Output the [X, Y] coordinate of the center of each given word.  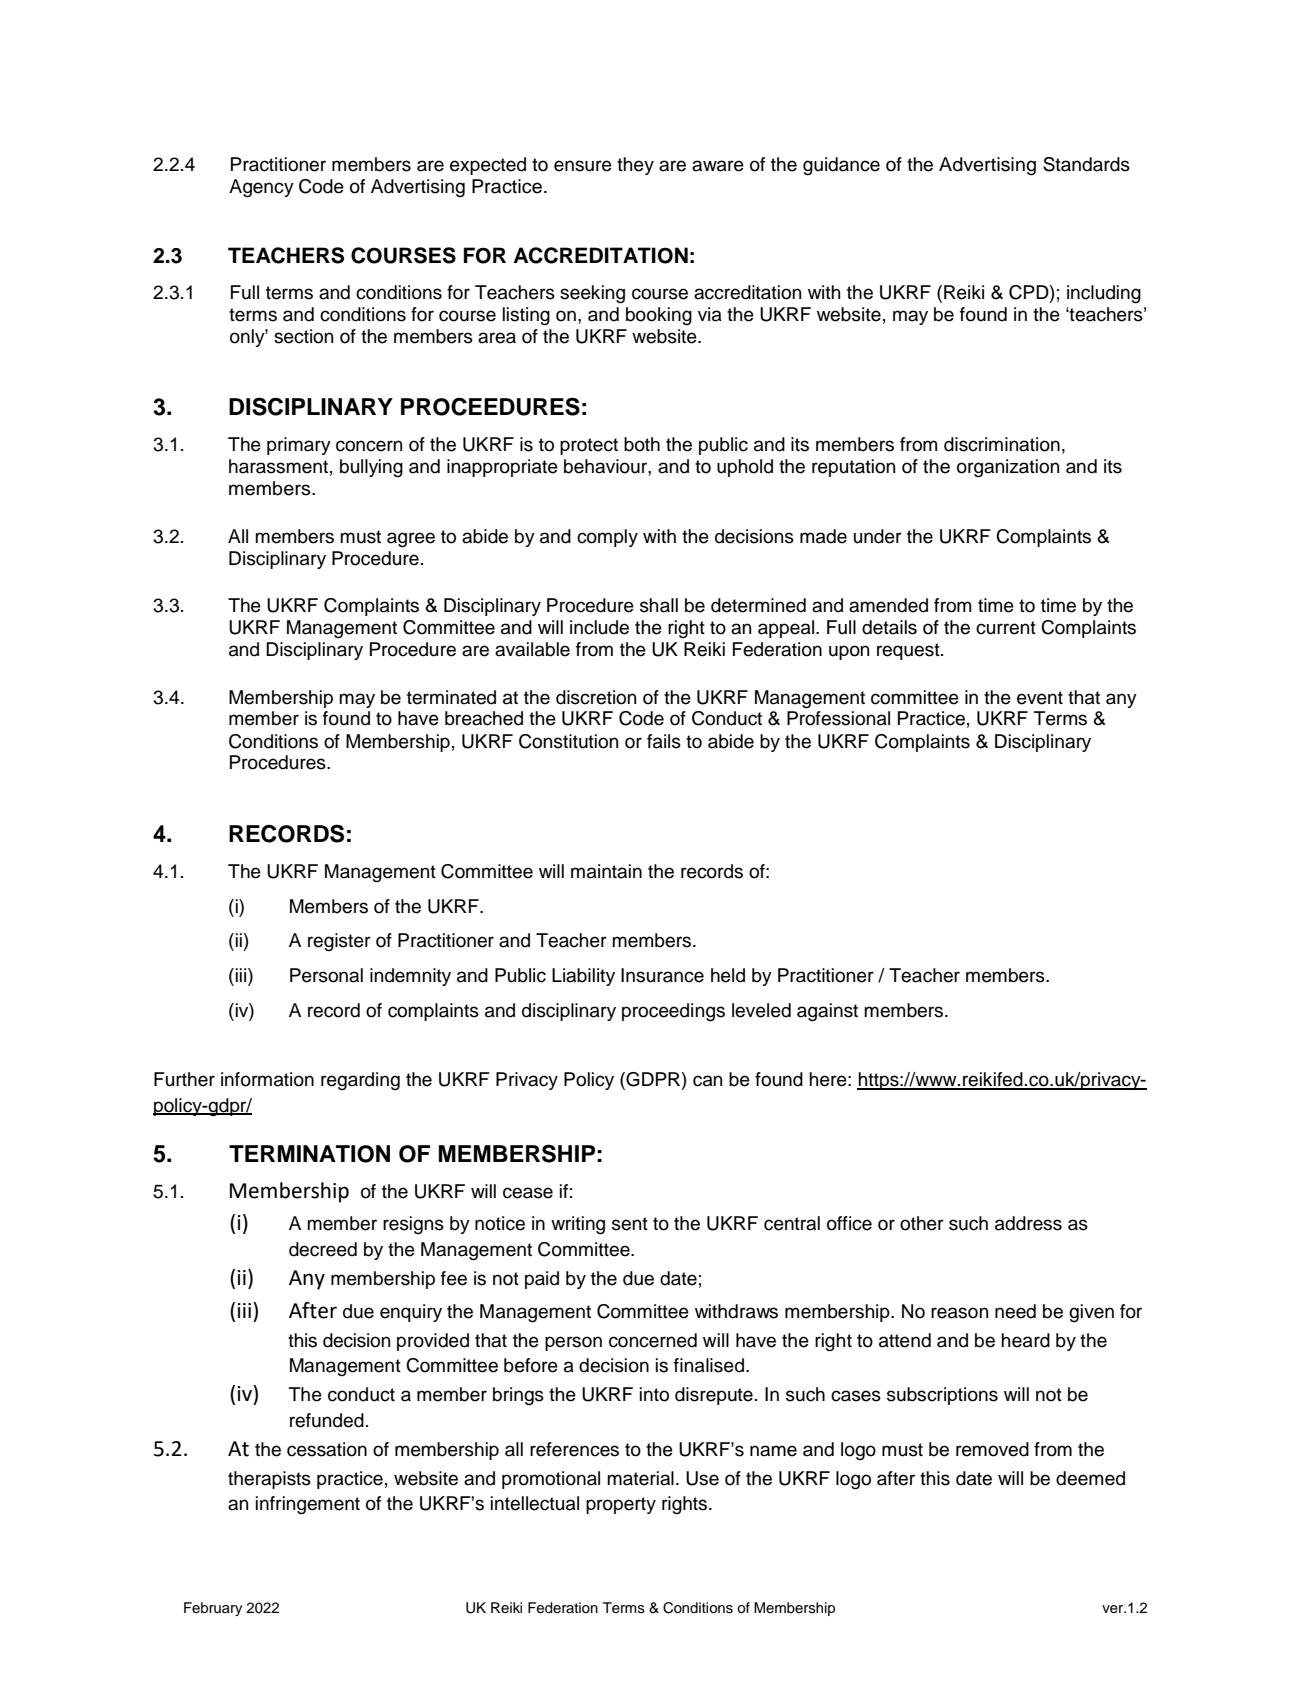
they [635, 166]
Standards [1086, 164]
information [267, 1079]
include [599, 627]
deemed [1090, 1478]
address [1028, 1223]
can [707, 1081]
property [621, 1505]
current [1006, 628]
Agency [261, 188]
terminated [451, 697]
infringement [308, 1505]
